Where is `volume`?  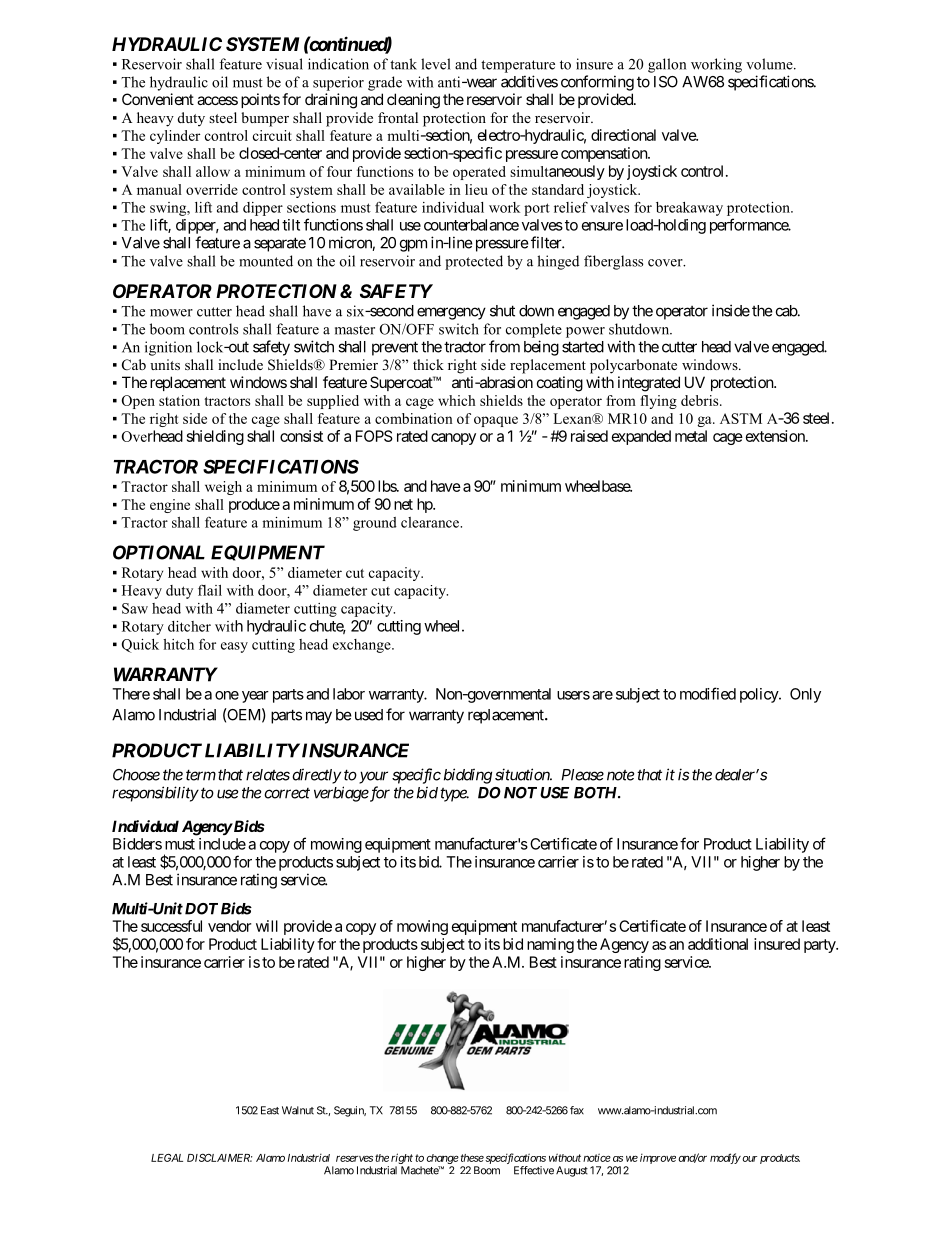
volume is located at coordinates (770, 64).
